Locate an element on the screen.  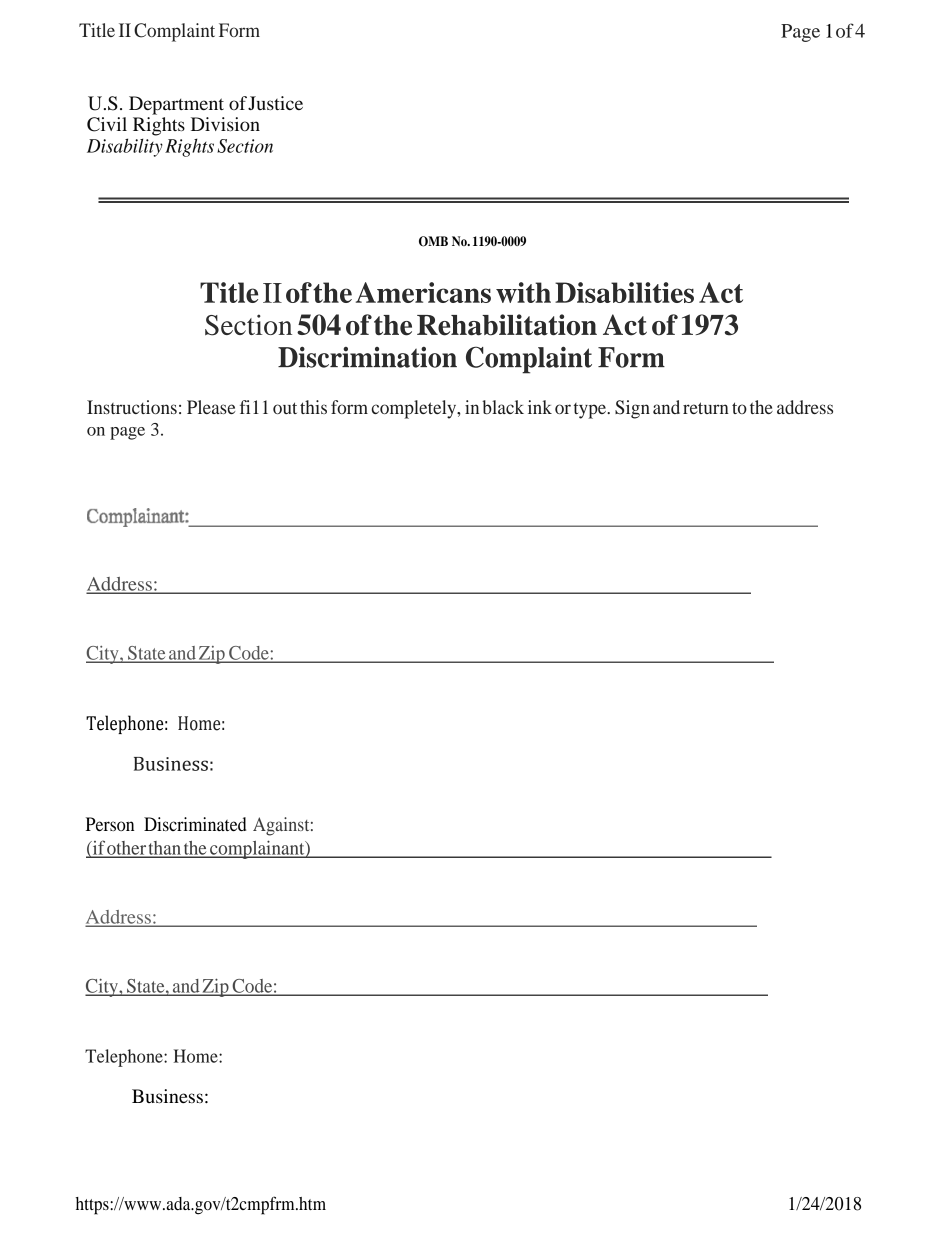
other is located at coordinates (127, 849).
